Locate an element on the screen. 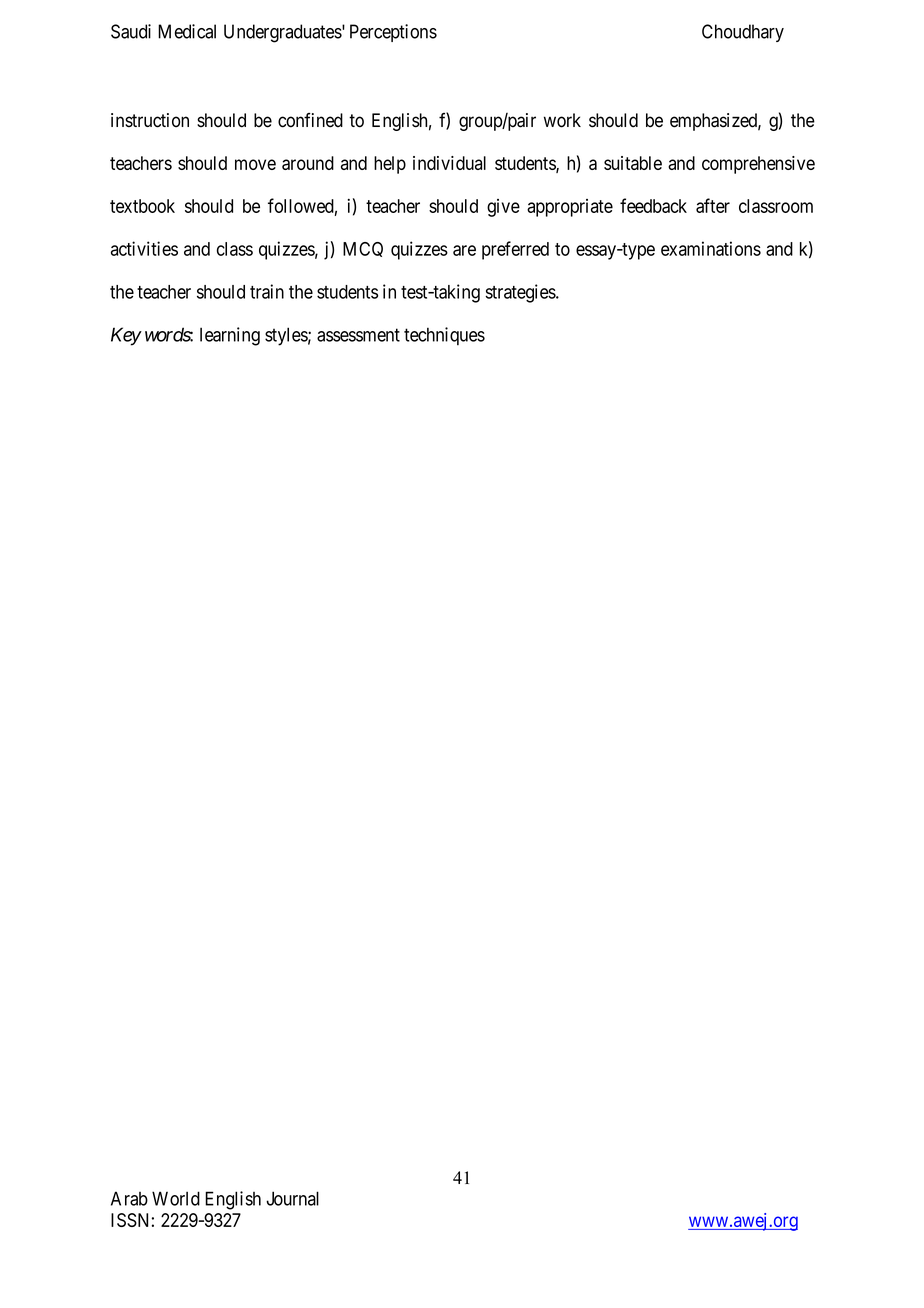 This screenshot has height=1308, width=924. World is located at coordinates (176, 1198).
